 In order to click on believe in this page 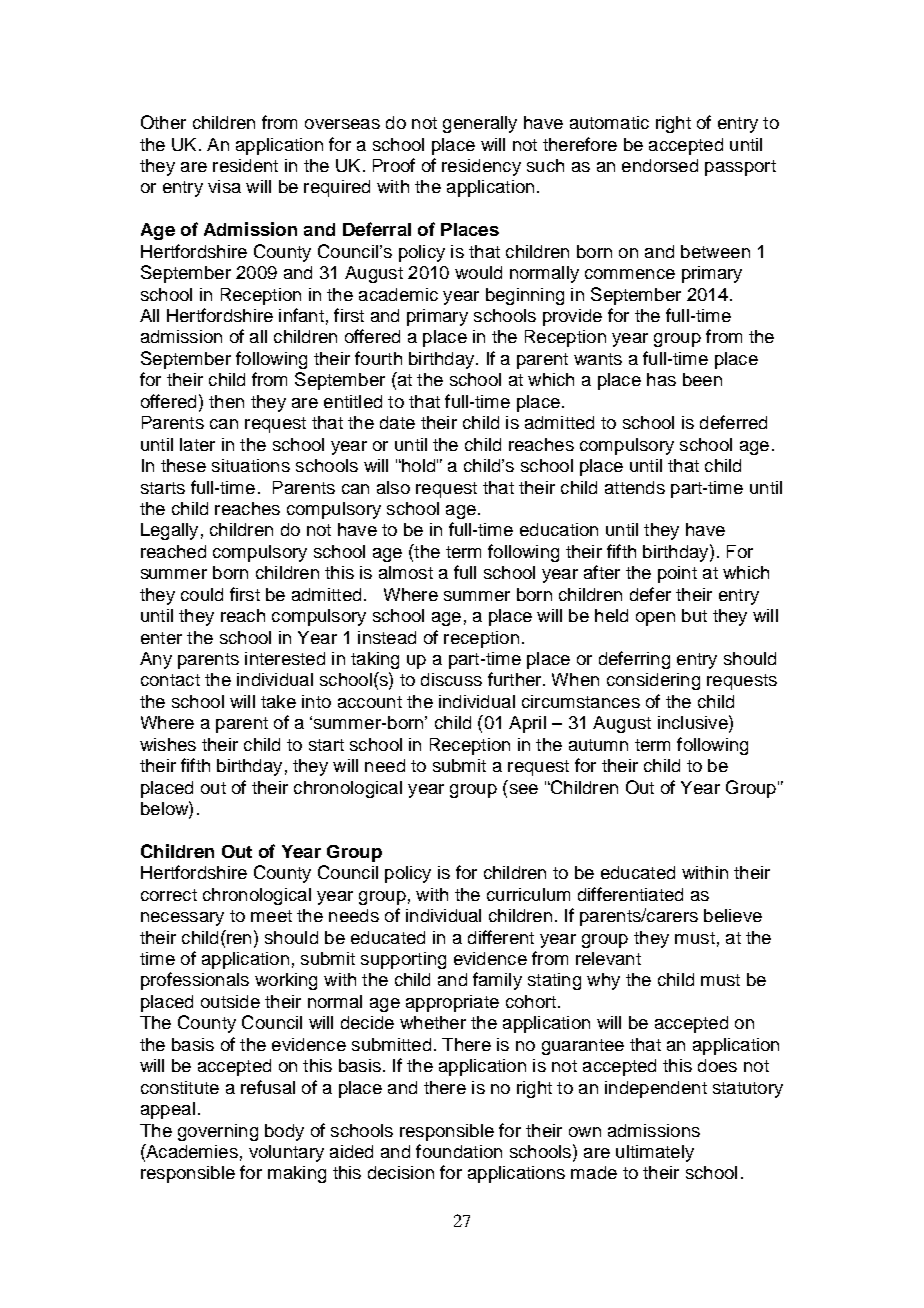, I will do `click(733, 915)`.
